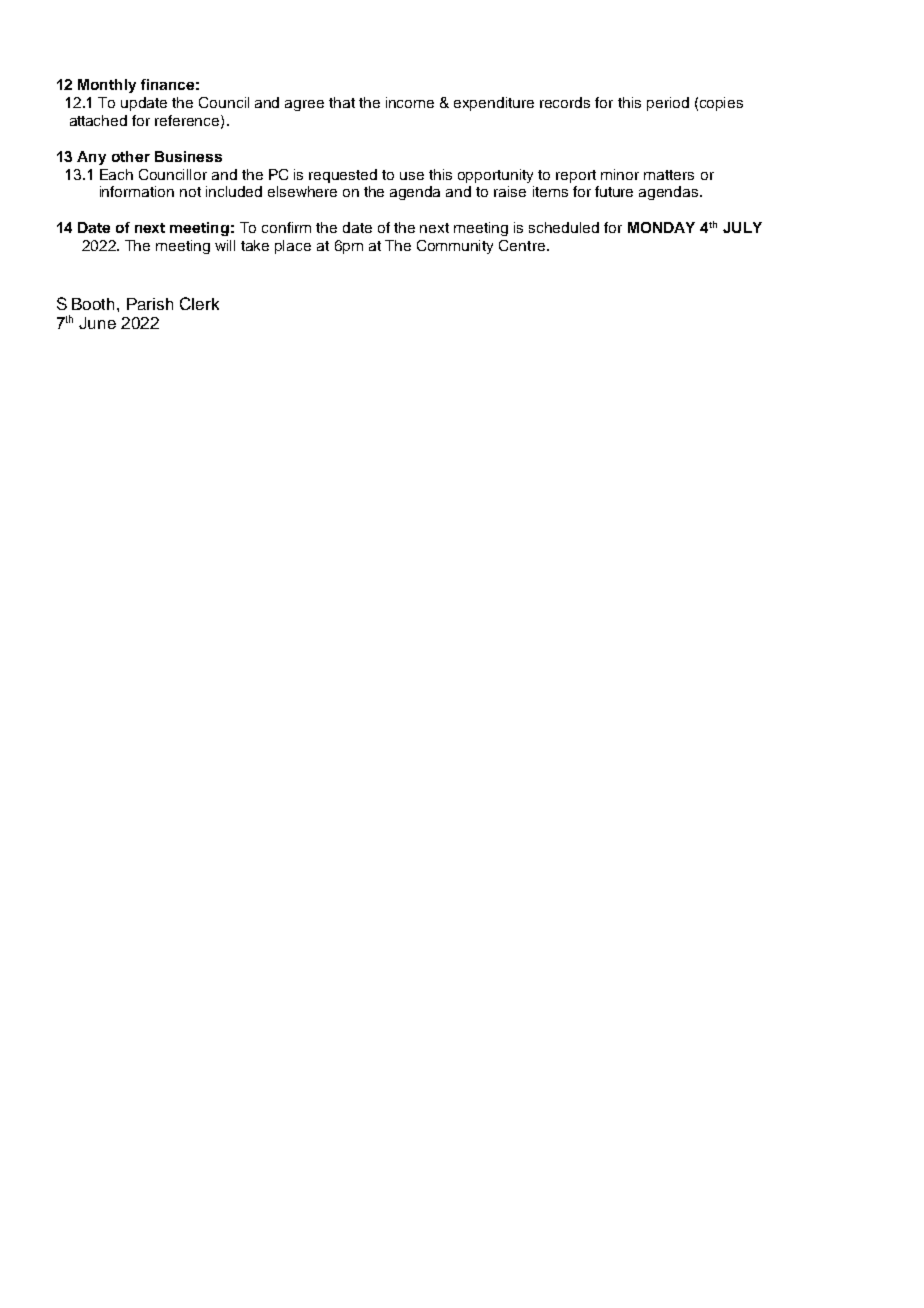 This screenshot has width=924, height=1308. What do you see at coordinates (668, 104) in the screenshot?
I see `period` at bounding box center [668, 104].
